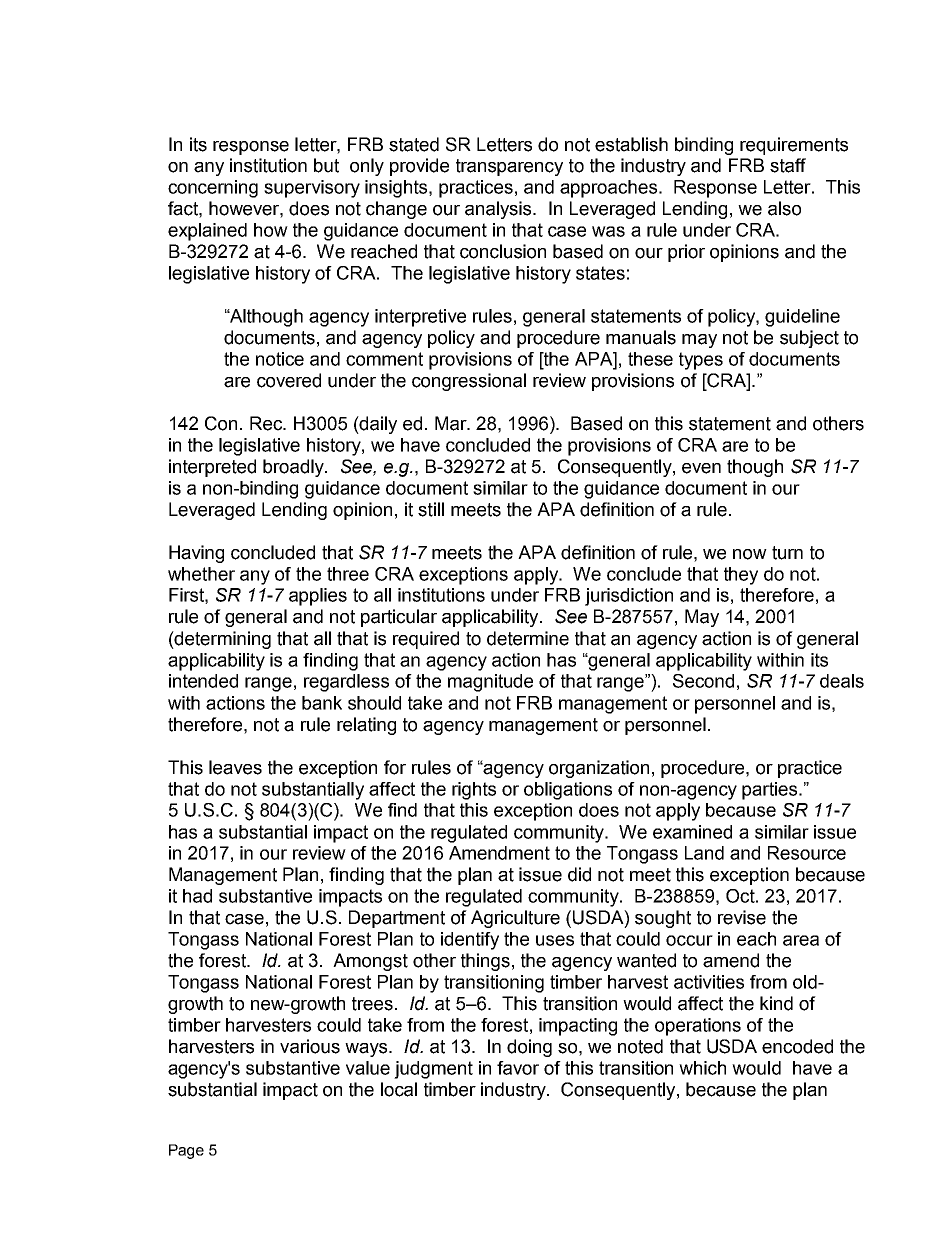  I want to click on Page, so click(186, 1151).
